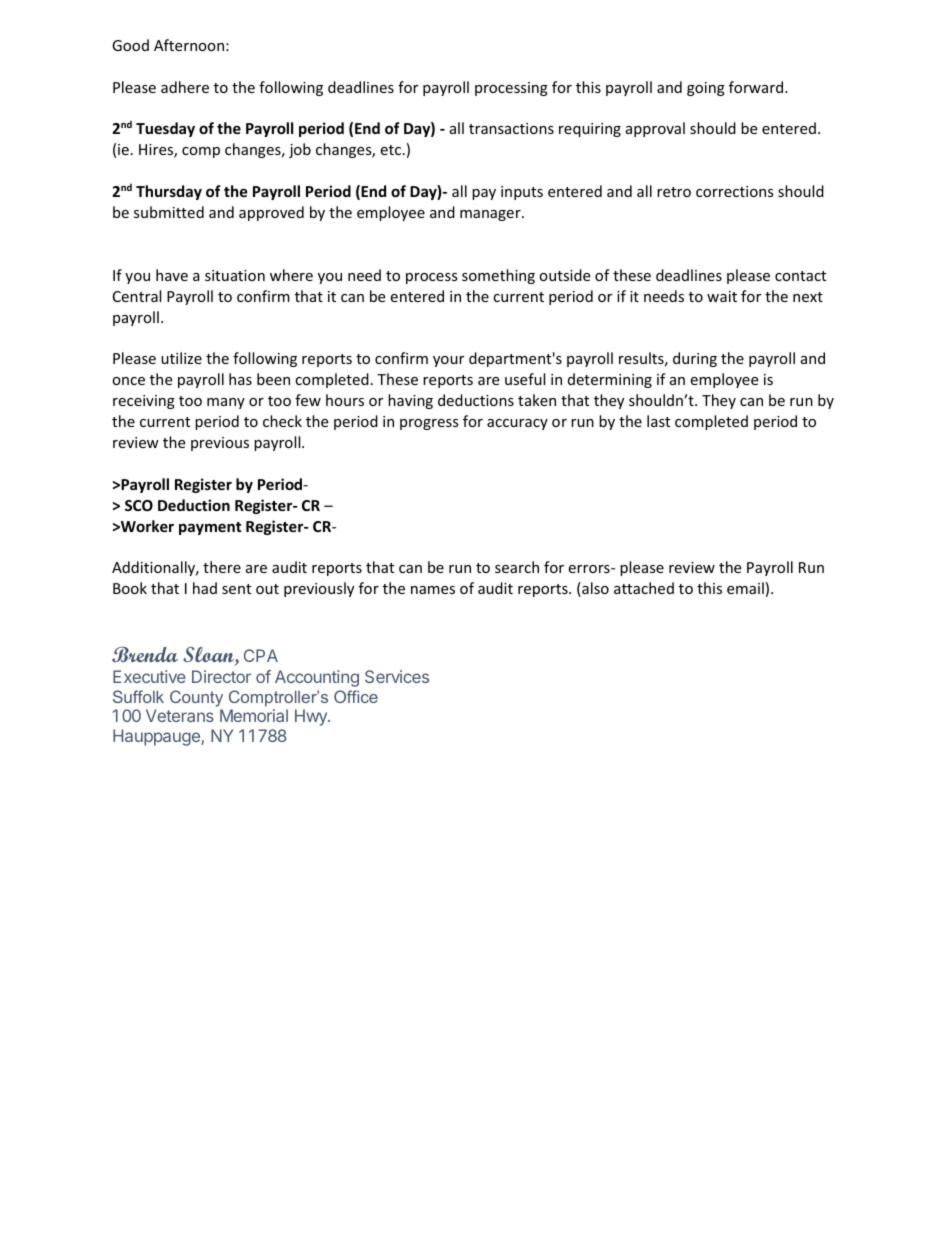 Image resolution: width=952 pixels, height=1233 pixels. I want to click on many, so click(226, 403).
